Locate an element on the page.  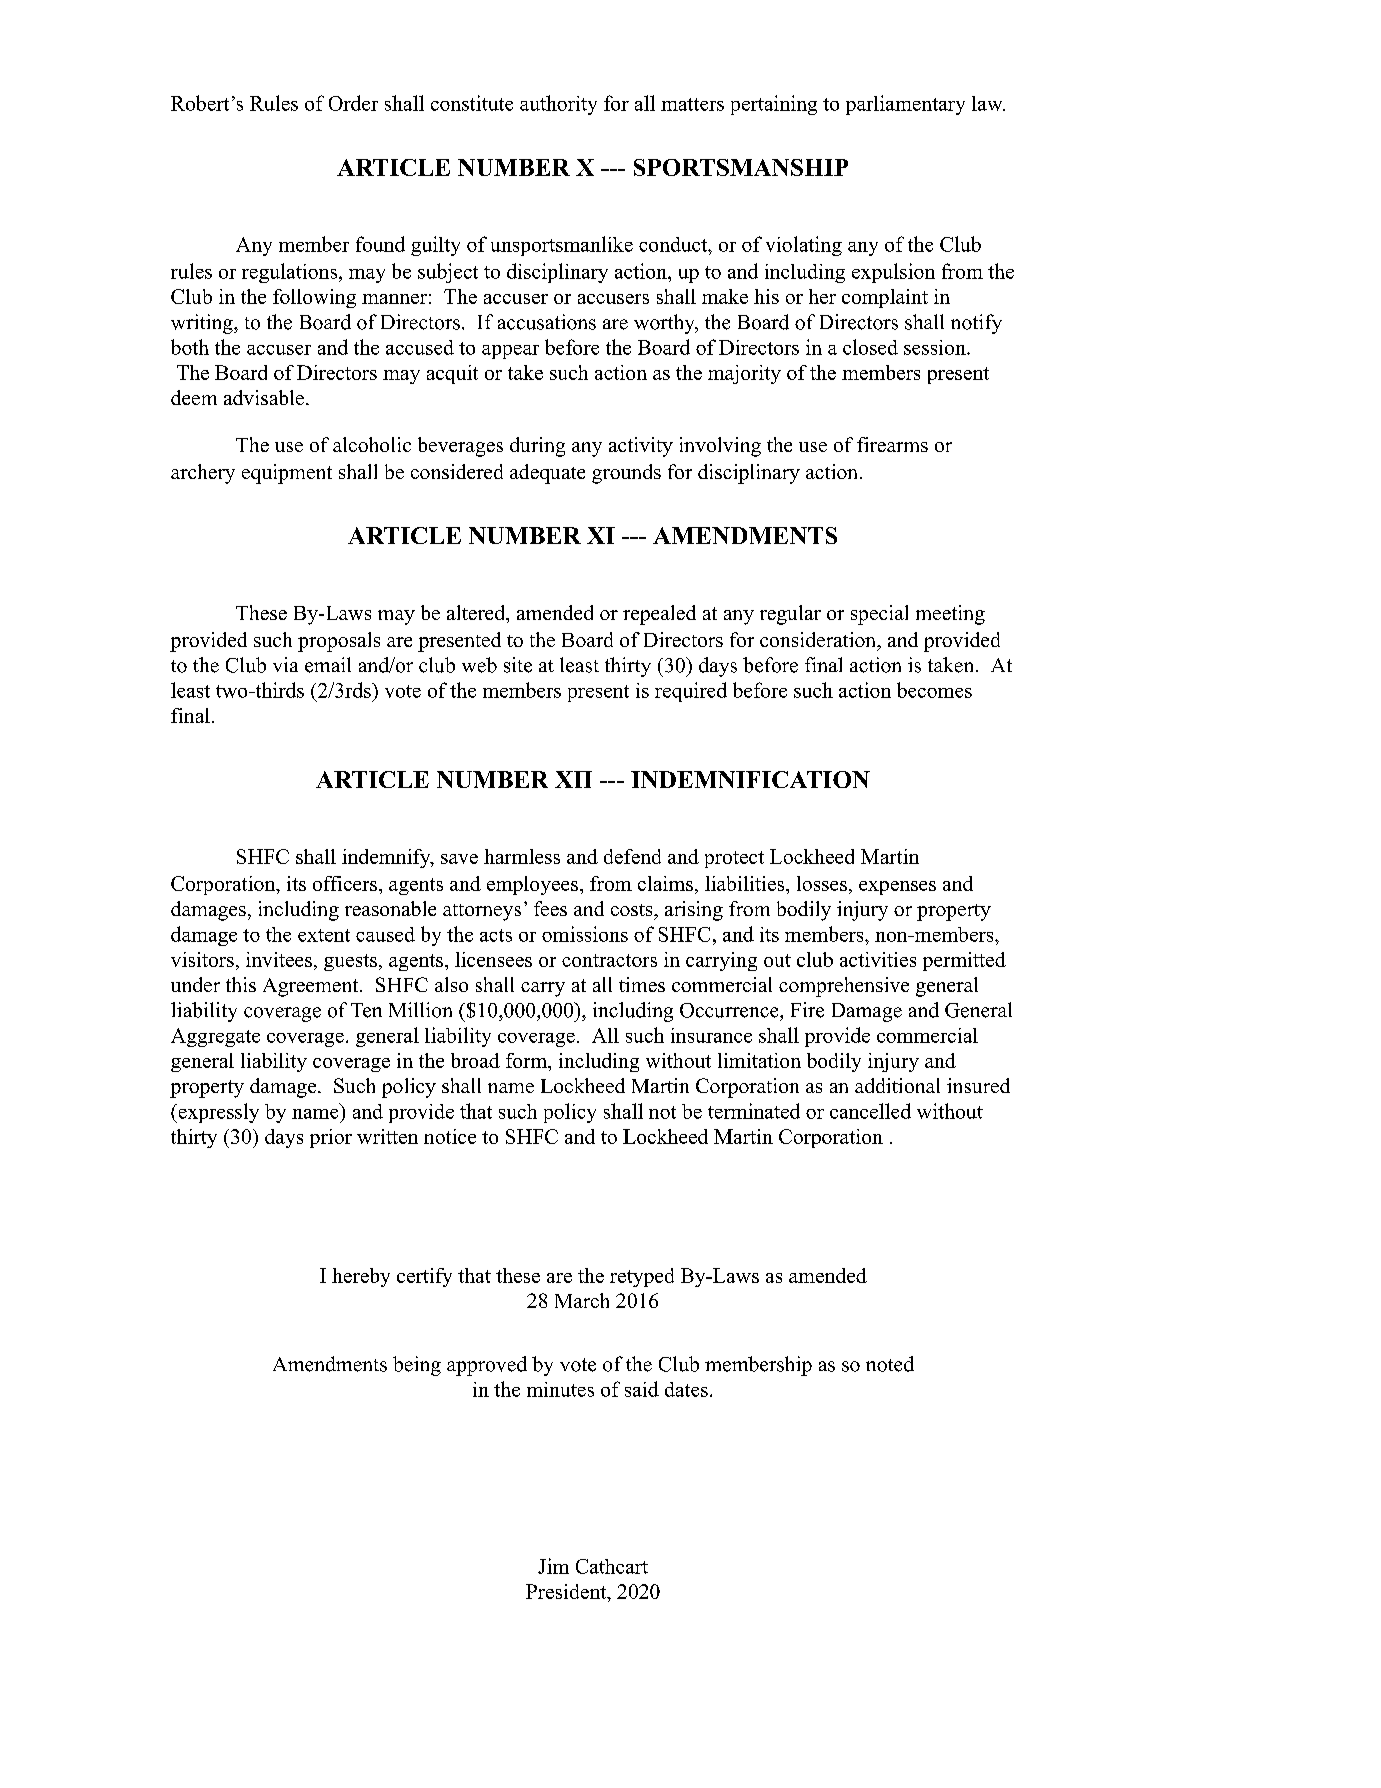
noted is located at coordinates (890, 1364).
